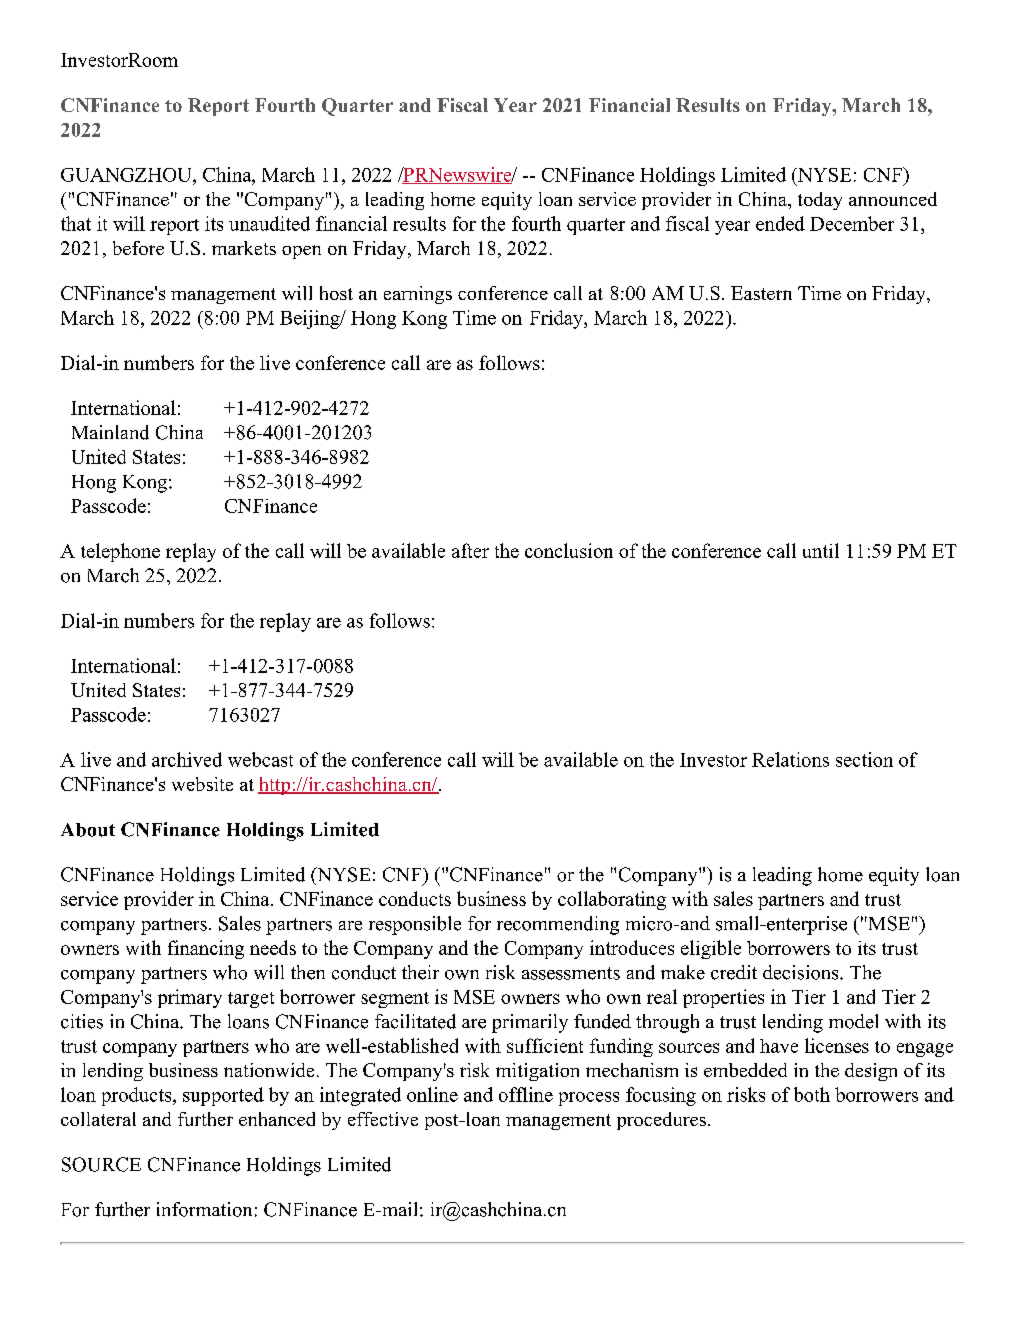  I want to click on offline, so click(526, 1094).
